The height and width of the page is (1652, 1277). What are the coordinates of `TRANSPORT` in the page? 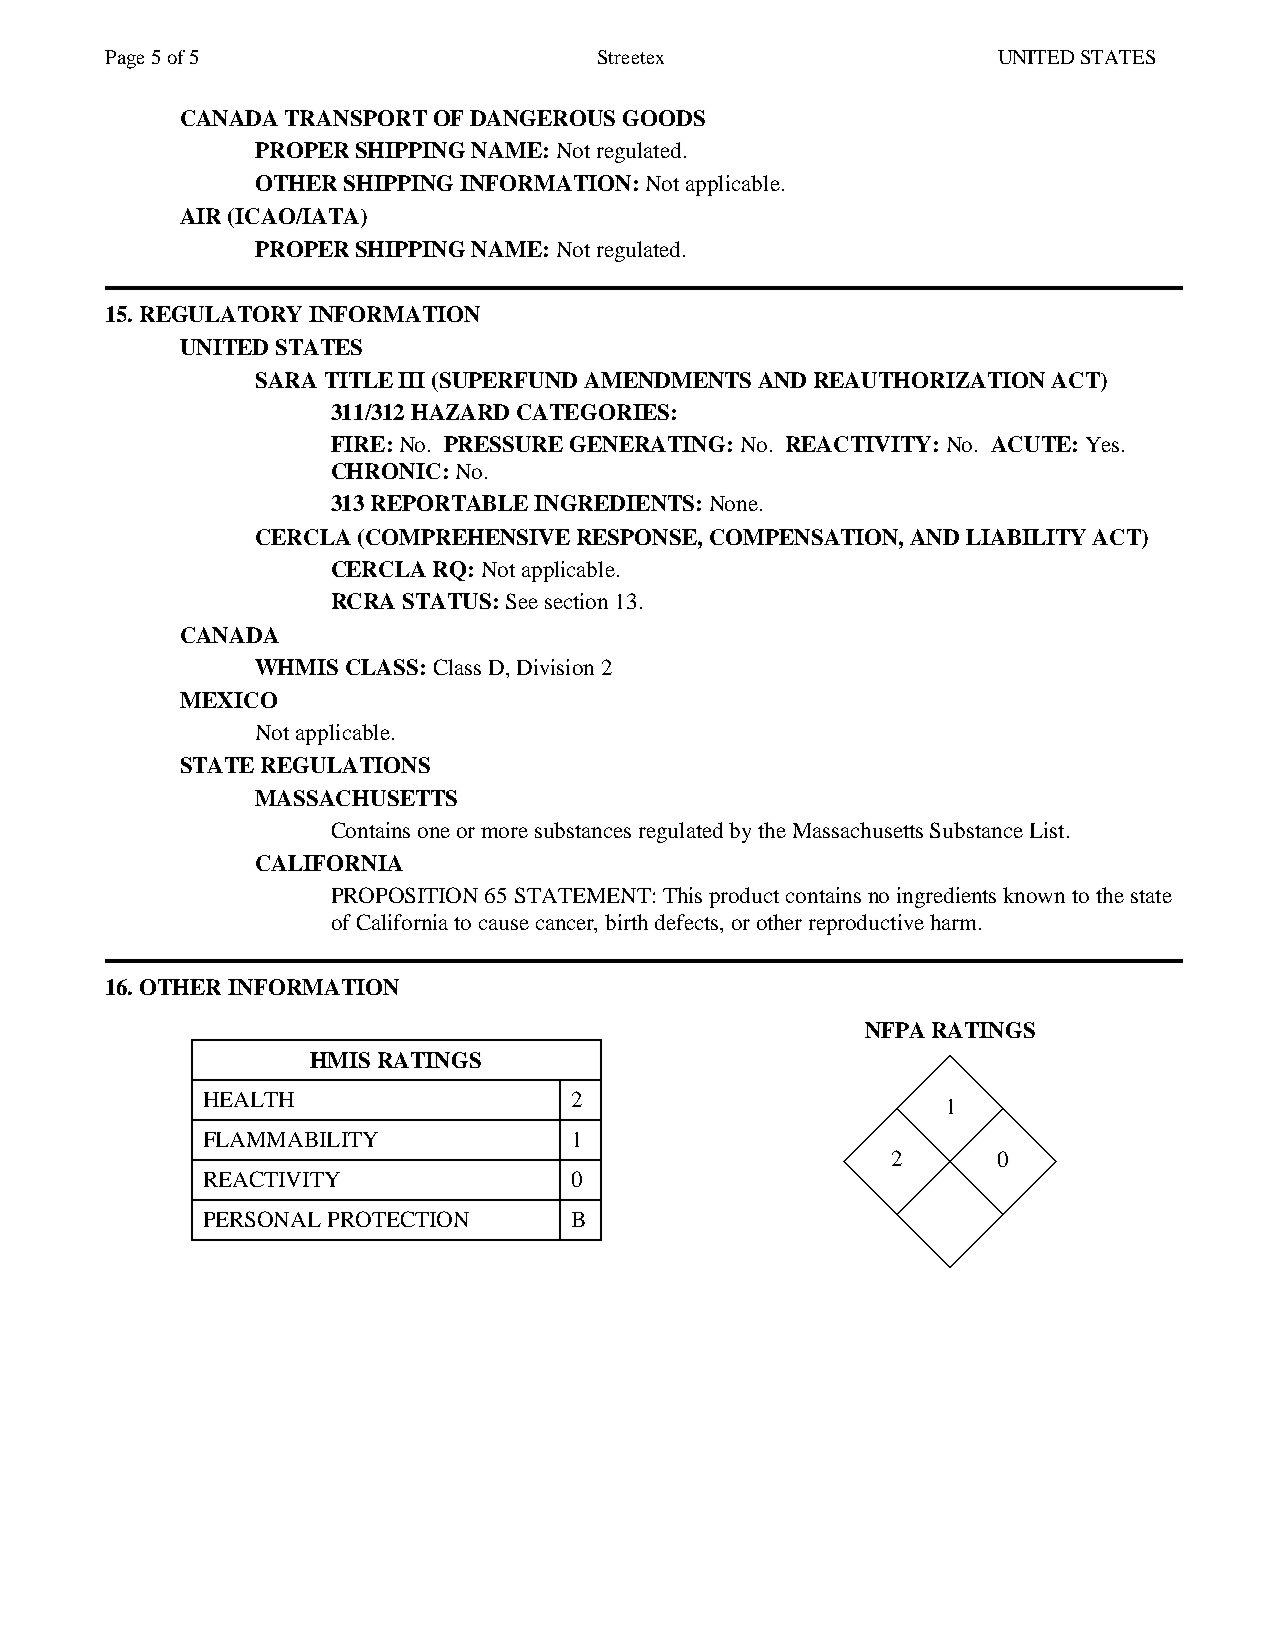 It's located at (356, 118).
